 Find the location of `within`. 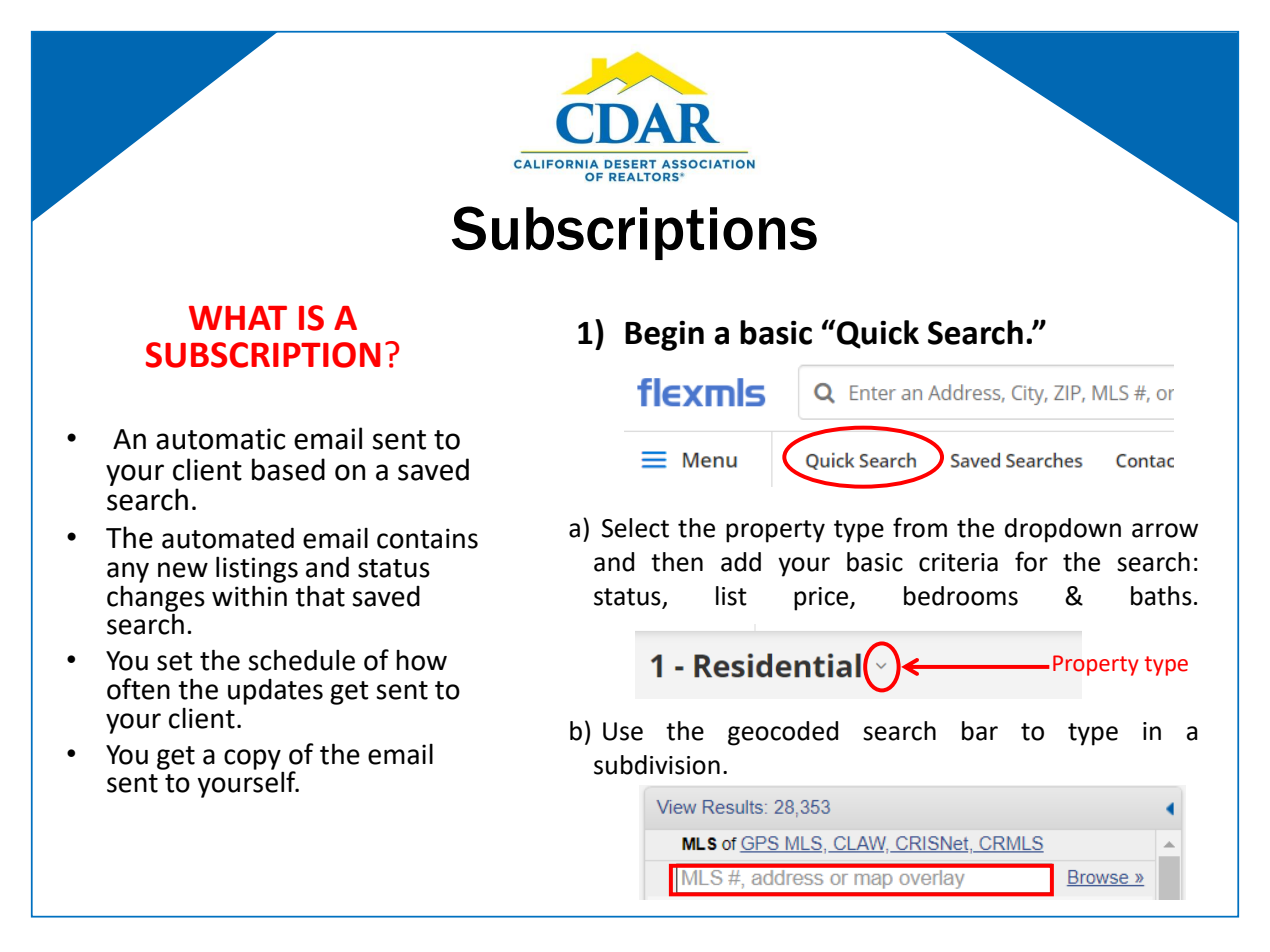

within is located at coordinates (249, 596).
